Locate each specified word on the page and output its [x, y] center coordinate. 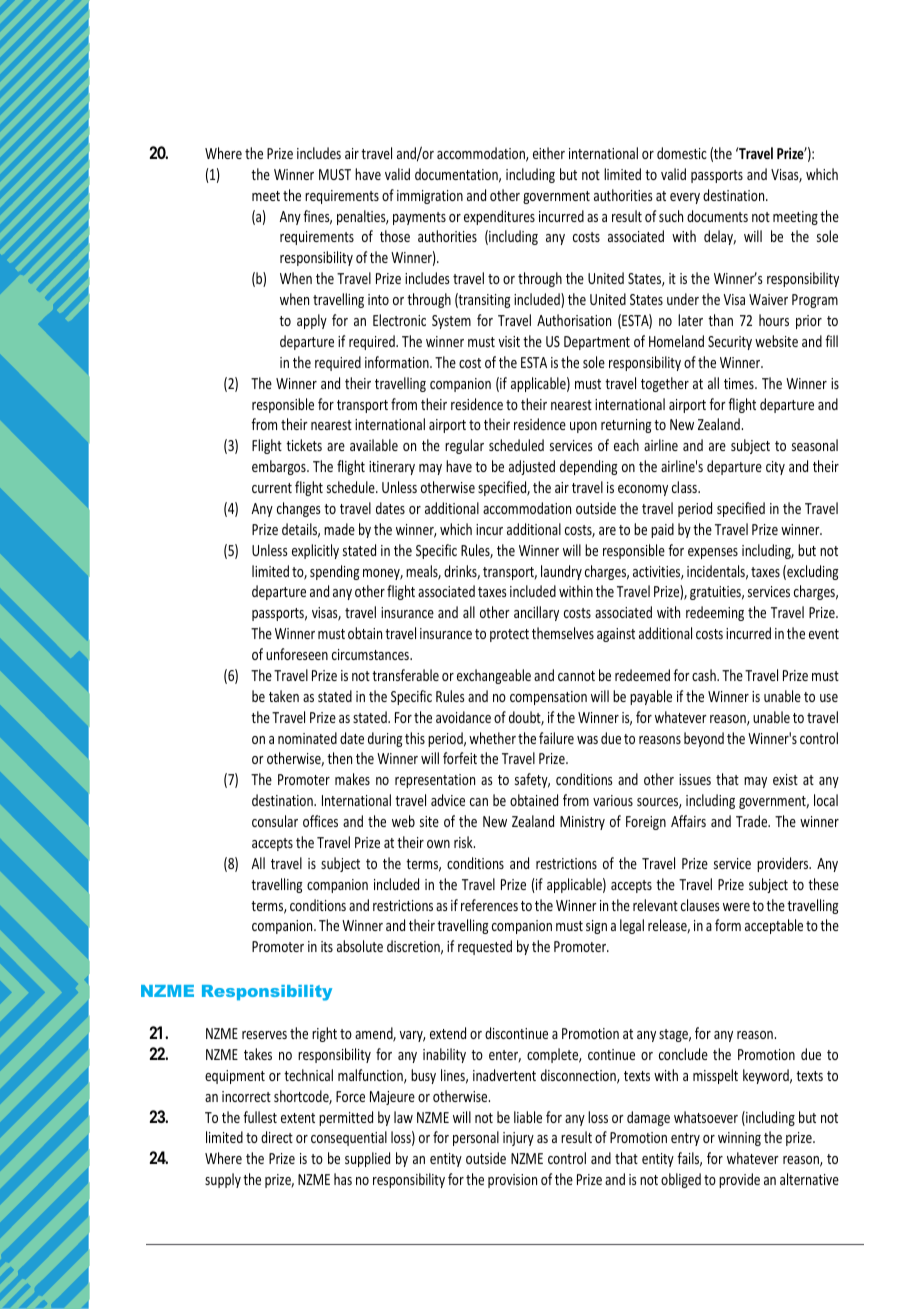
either [549, 153]
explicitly [315, 551]
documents [717, 216]
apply [312, 321]
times [740, 383]
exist [785, 779]
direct [277, 1137]
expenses [713, 553]
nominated [307, 738]
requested [485, 947]
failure [556, 738]
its [327, 946]
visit [509, 341]
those [395, 236]
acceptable [774, 926]
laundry [561, 572]
